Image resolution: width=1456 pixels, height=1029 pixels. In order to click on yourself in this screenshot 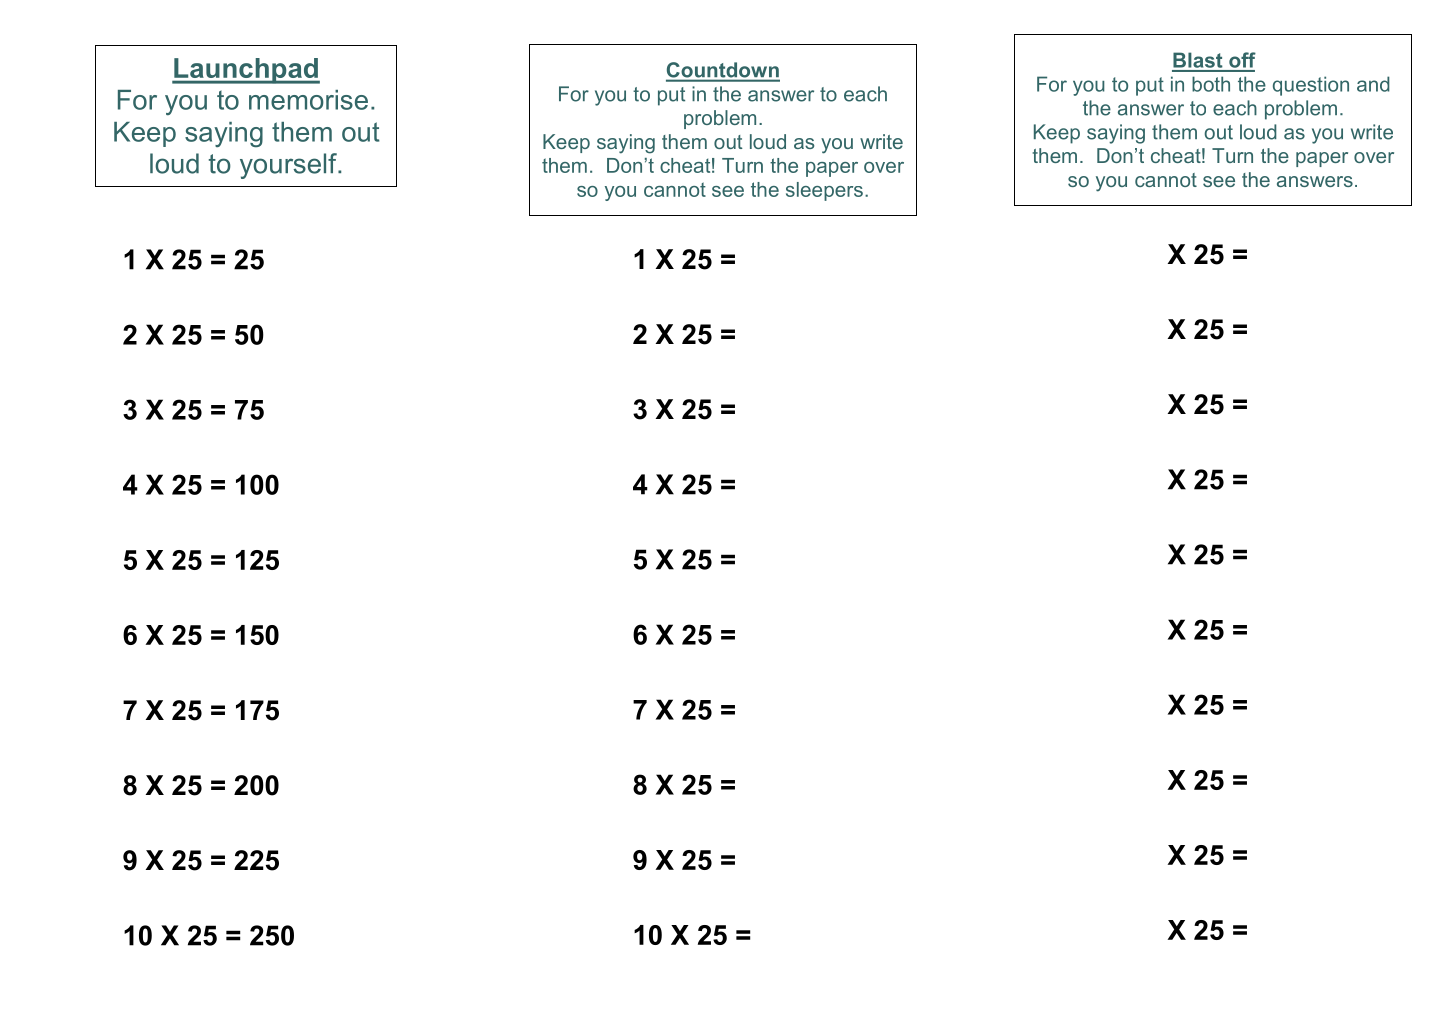, I will do `click(289, 166)`.
